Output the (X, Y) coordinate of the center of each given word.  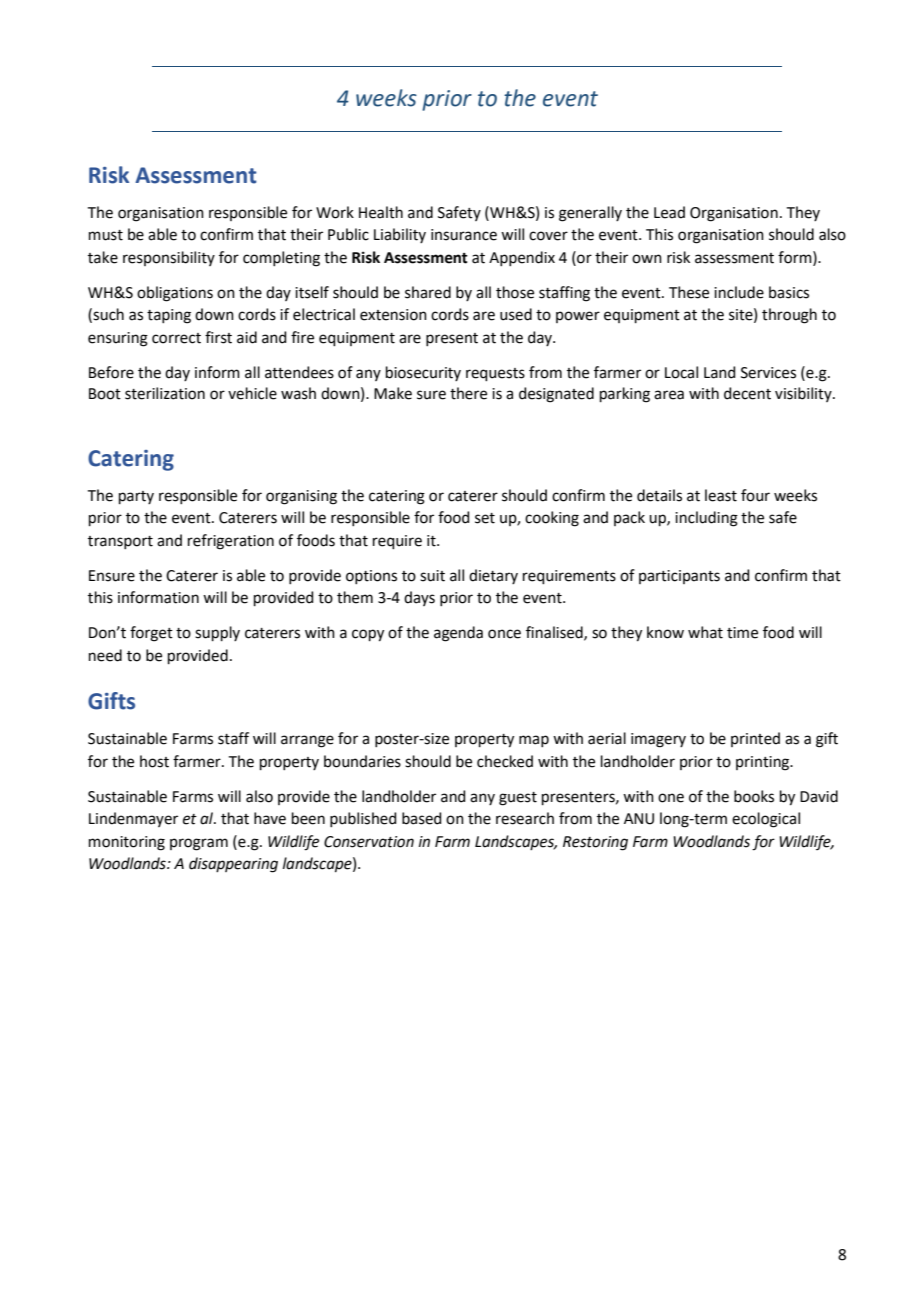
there (468, 393)
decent (747, 393)
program (199, 844)
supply (217, 633)
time (742, 633)
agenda (458, 634)
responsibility (169, 258)
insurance (464, 235)
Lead (669, 212)
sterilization (165, 393)
